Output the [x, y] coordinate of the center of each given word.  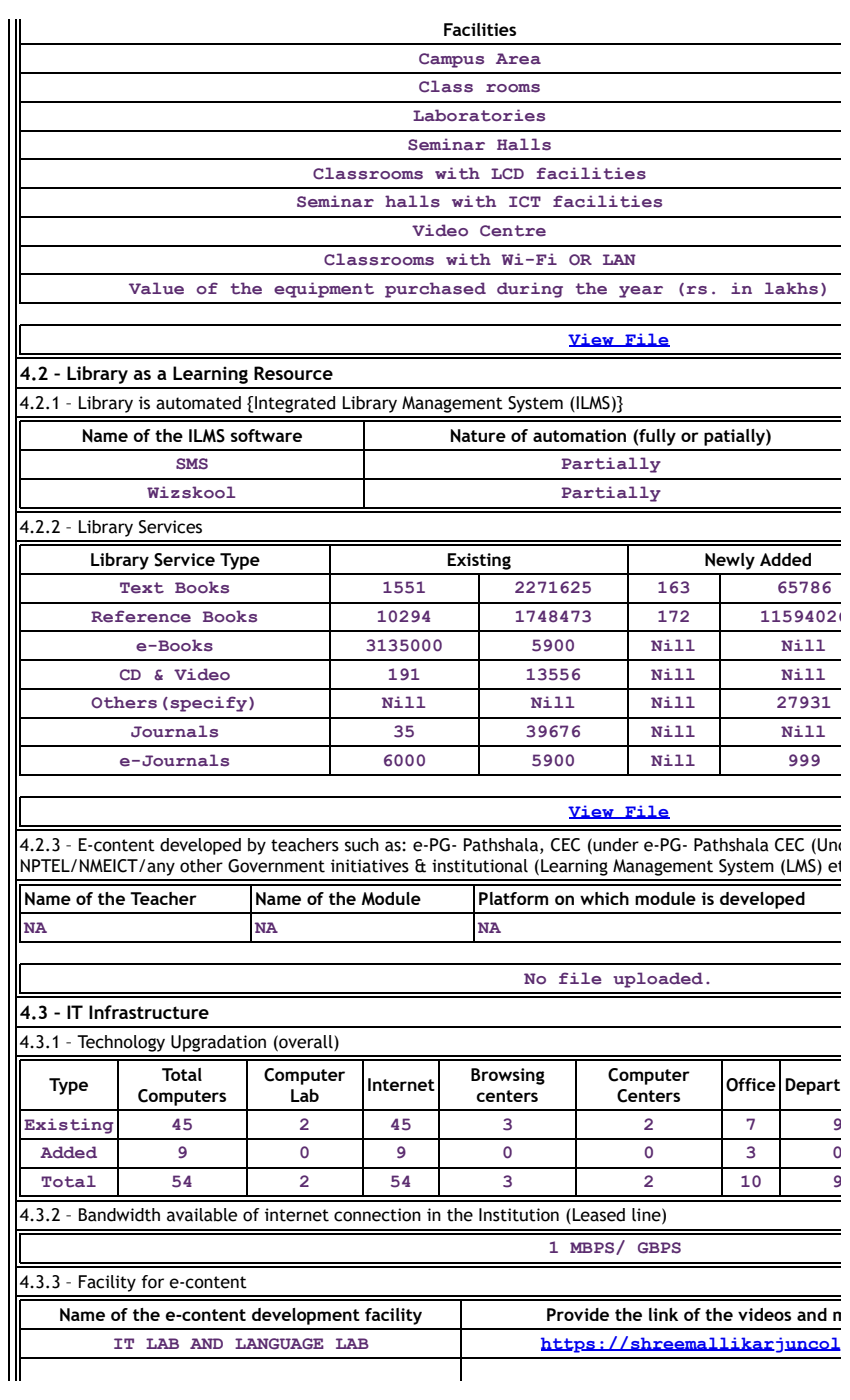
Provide [578, 1314]
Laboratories [479, 115]
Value [156, 288]
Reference [141, 616]
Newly [730, 561]
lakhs [791, 288]
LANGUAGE [279, 1344]
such [362, 845]
